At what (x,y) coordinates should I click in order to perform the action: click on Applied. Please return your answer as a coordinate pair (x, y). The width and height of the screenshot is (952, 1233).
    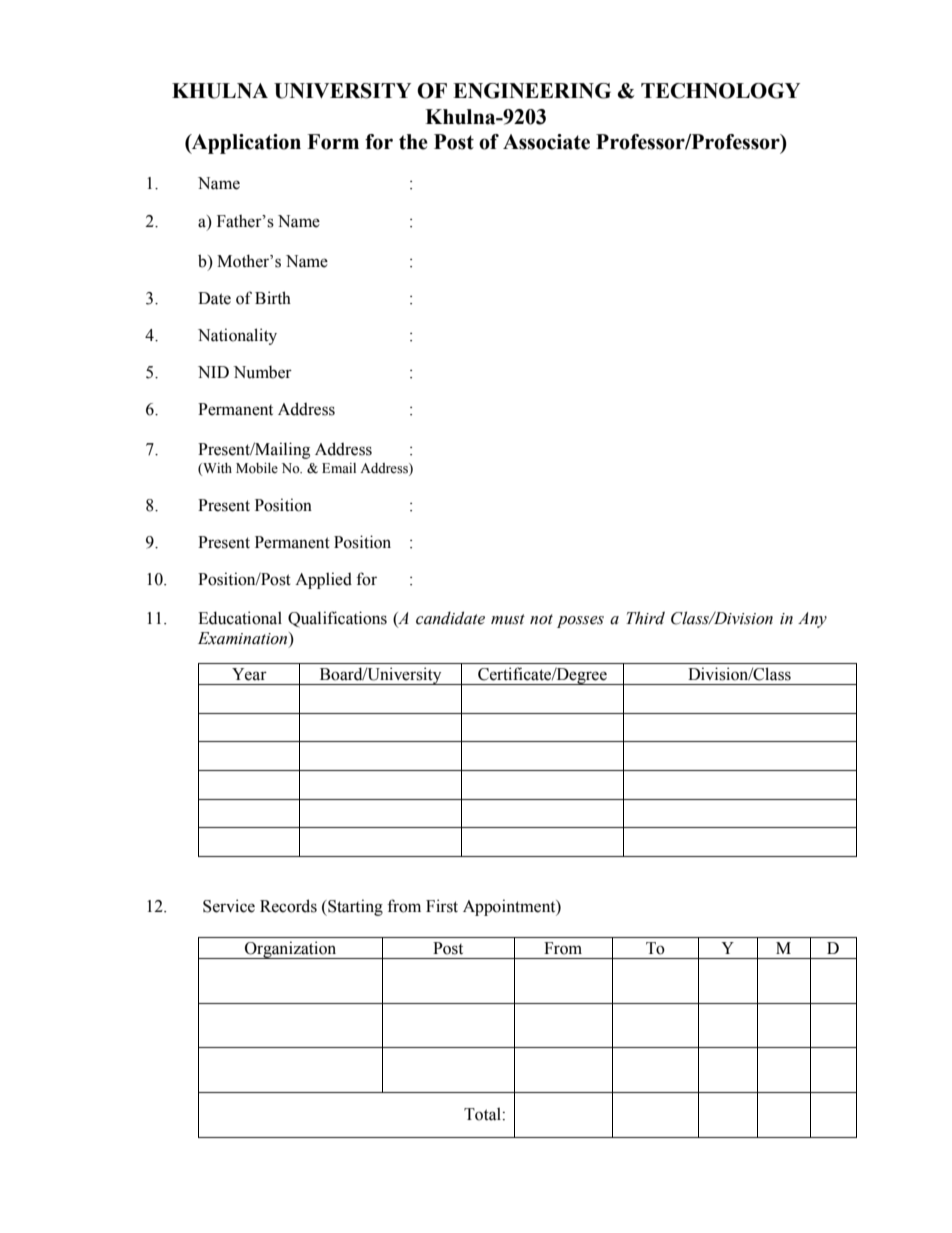
    Looking at the image, I should click on (323, 580).
